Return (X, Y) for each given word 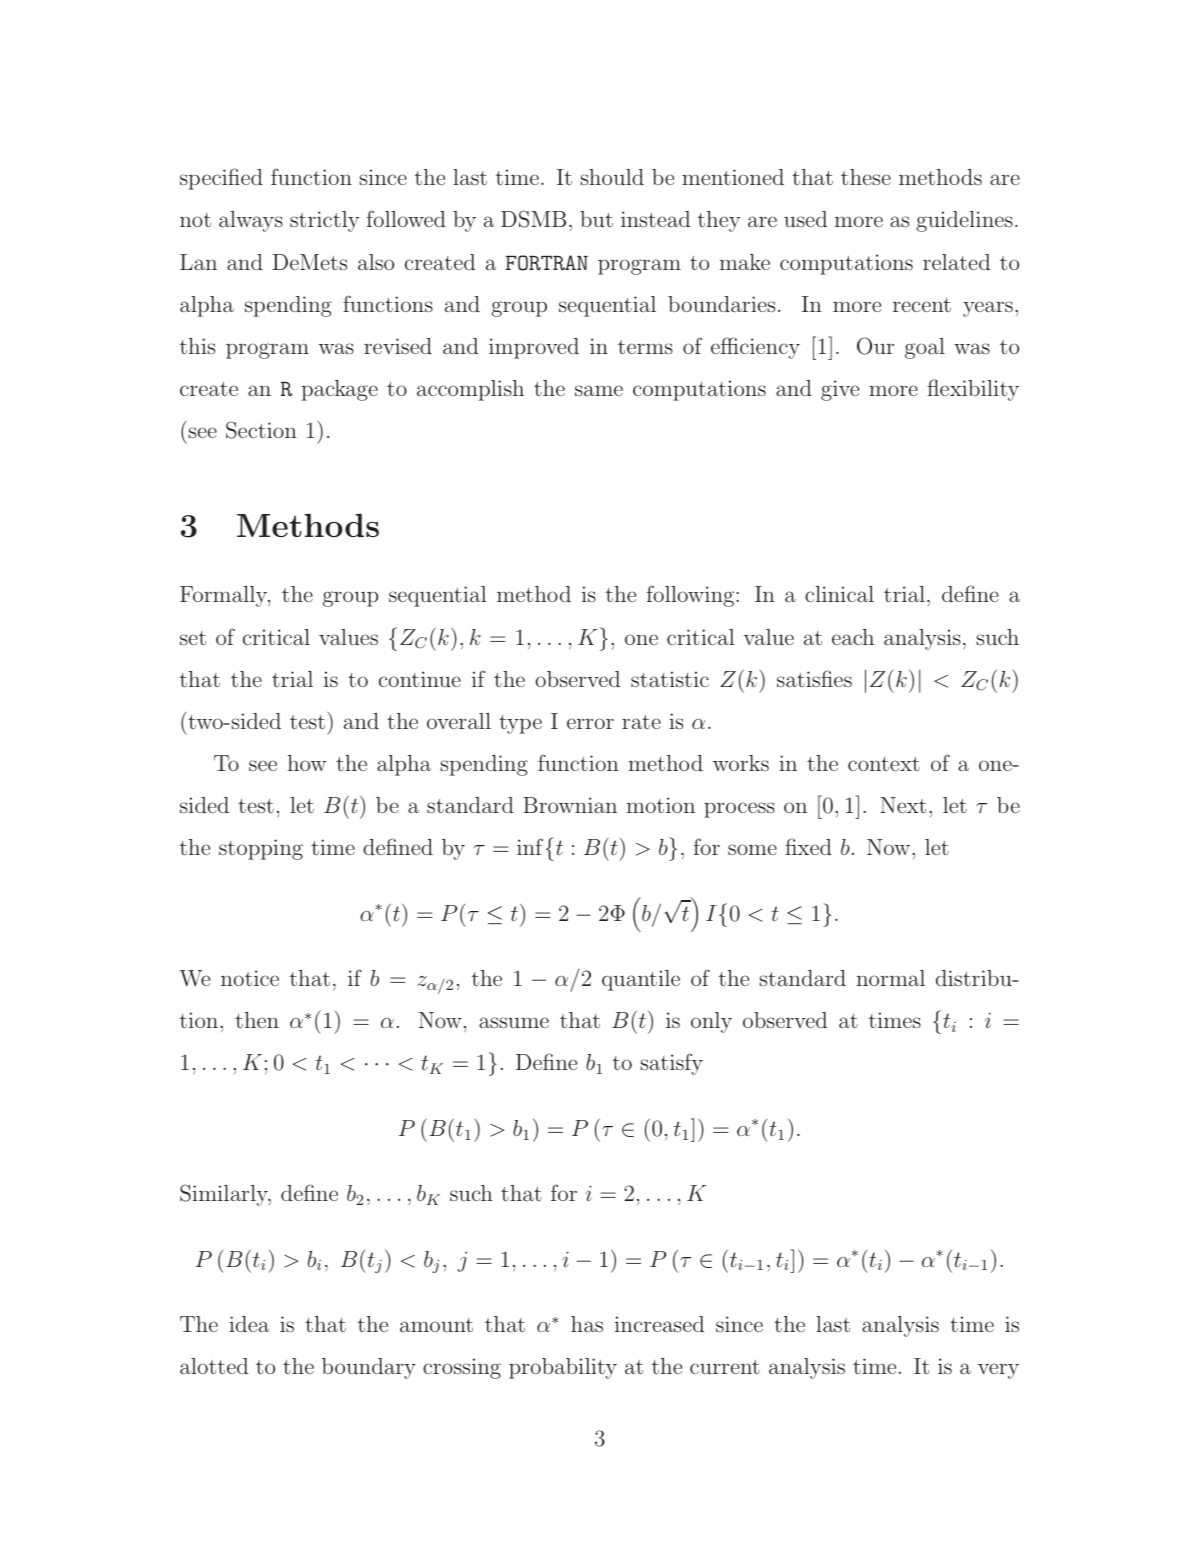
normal (891, 978)
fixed (808, 846)
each (853, 637)
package (339, 390)
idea (249, 1324)
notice (250, 978)
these (866, 177)
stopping (261, 849)
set (193, 638)
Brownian (570, 805)
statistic (670, 679)
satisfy (672, 1064)
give (840, 390)
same (599, 390)
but (596, 219)
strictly (325, 221)
